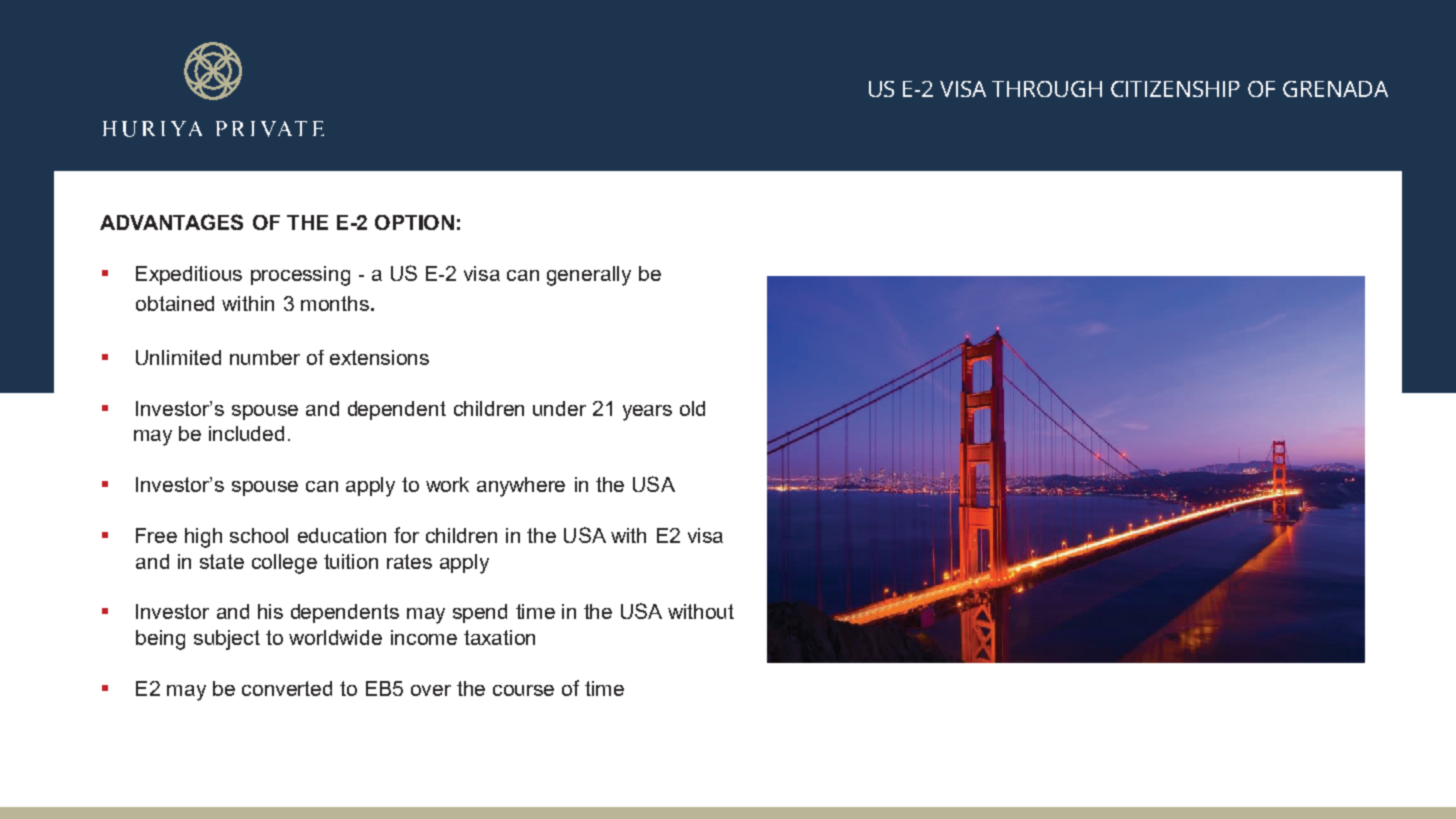 The height and width of the image is (819, 1456). I want to click on converted, so click(287, 688).
